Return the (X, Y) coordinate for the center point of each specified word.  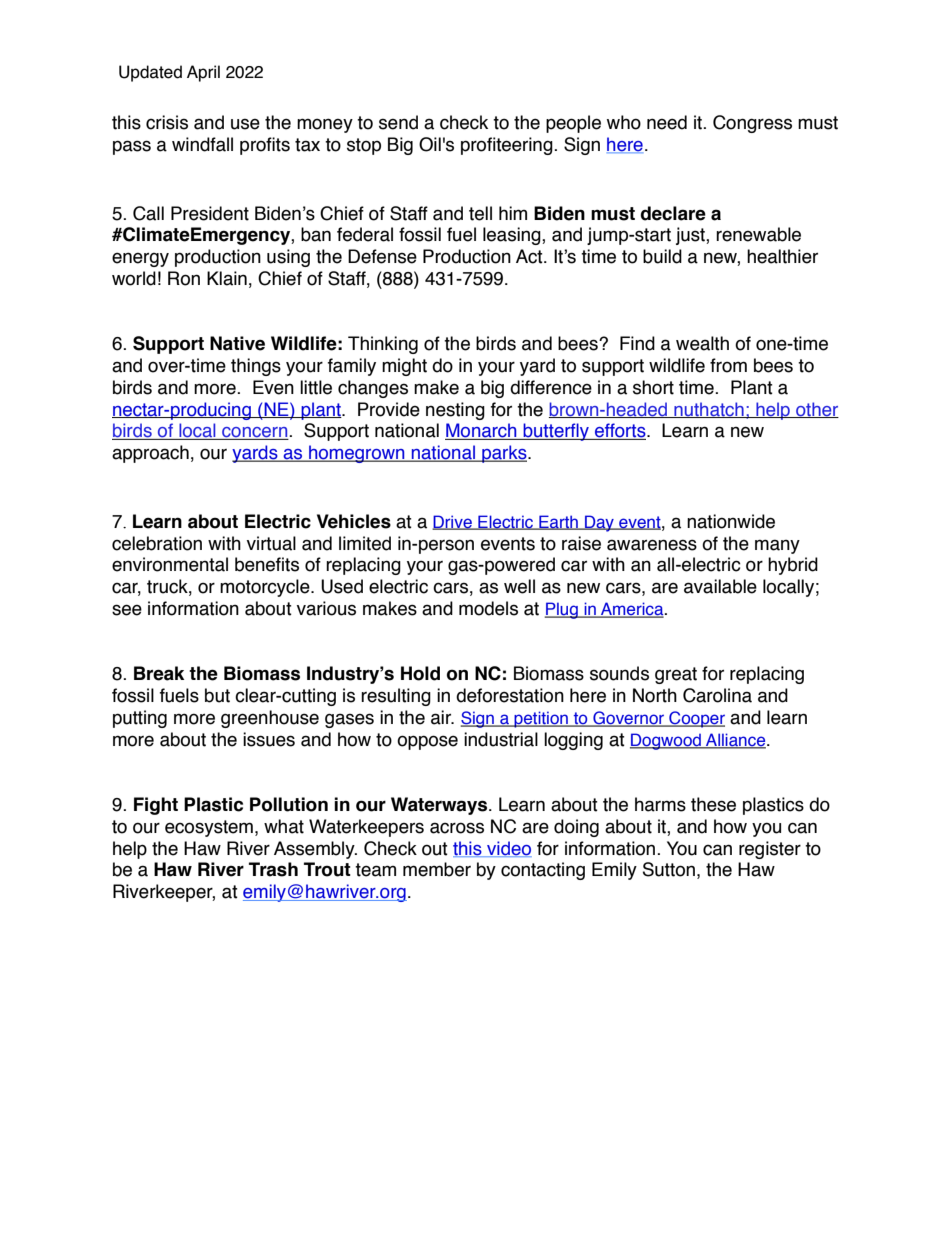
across (457, 828)
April (203, 73)
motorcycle (266, 588)
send (398, 122)
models (488, 608)
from (728, 365)
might (404, 367)
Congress (752, 124)
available (720, 586)
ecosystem (209, 828)
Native (237, 343)
